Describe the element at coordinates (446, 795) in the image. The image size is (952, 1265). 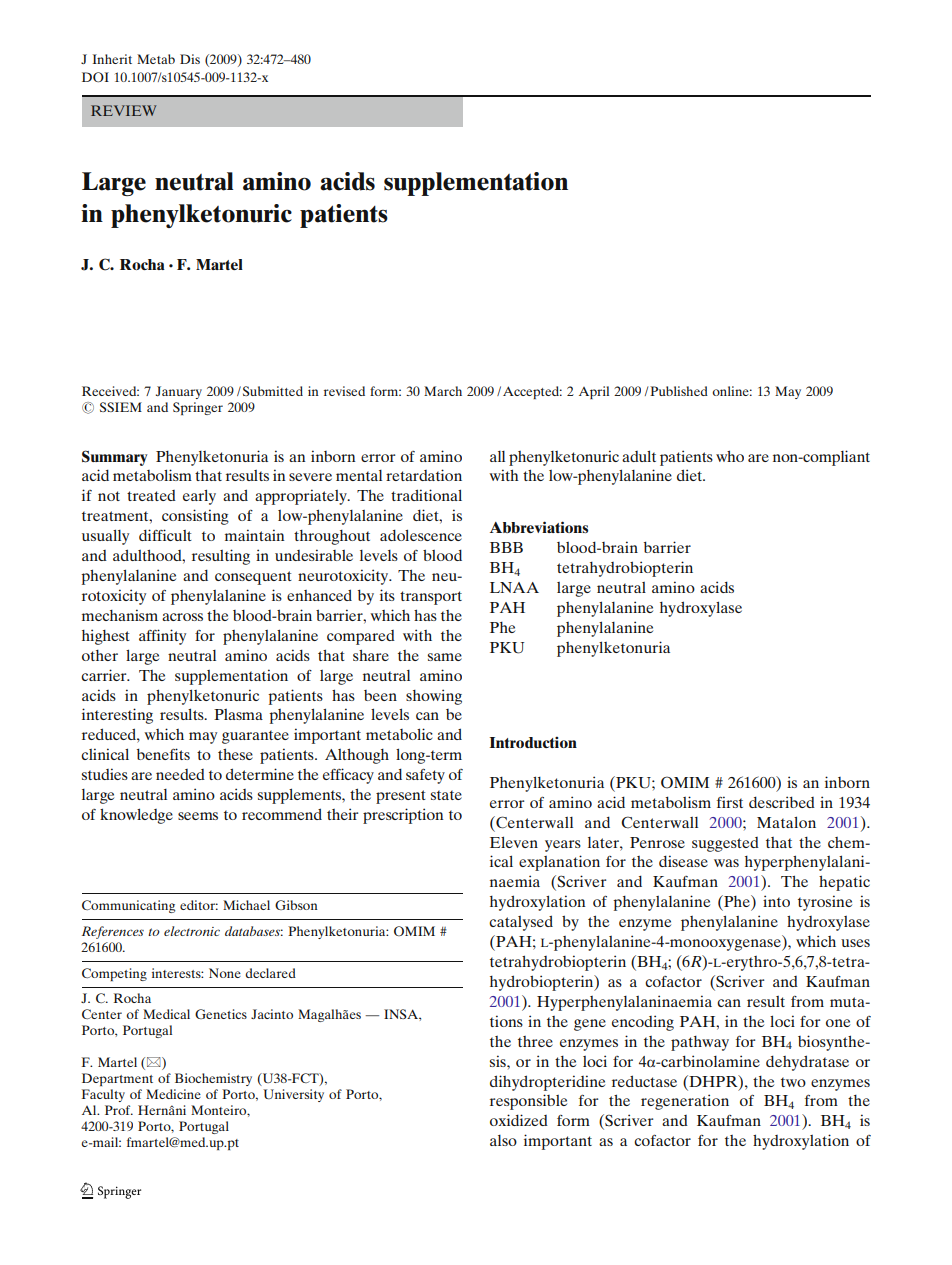
I see `state` at that location.
